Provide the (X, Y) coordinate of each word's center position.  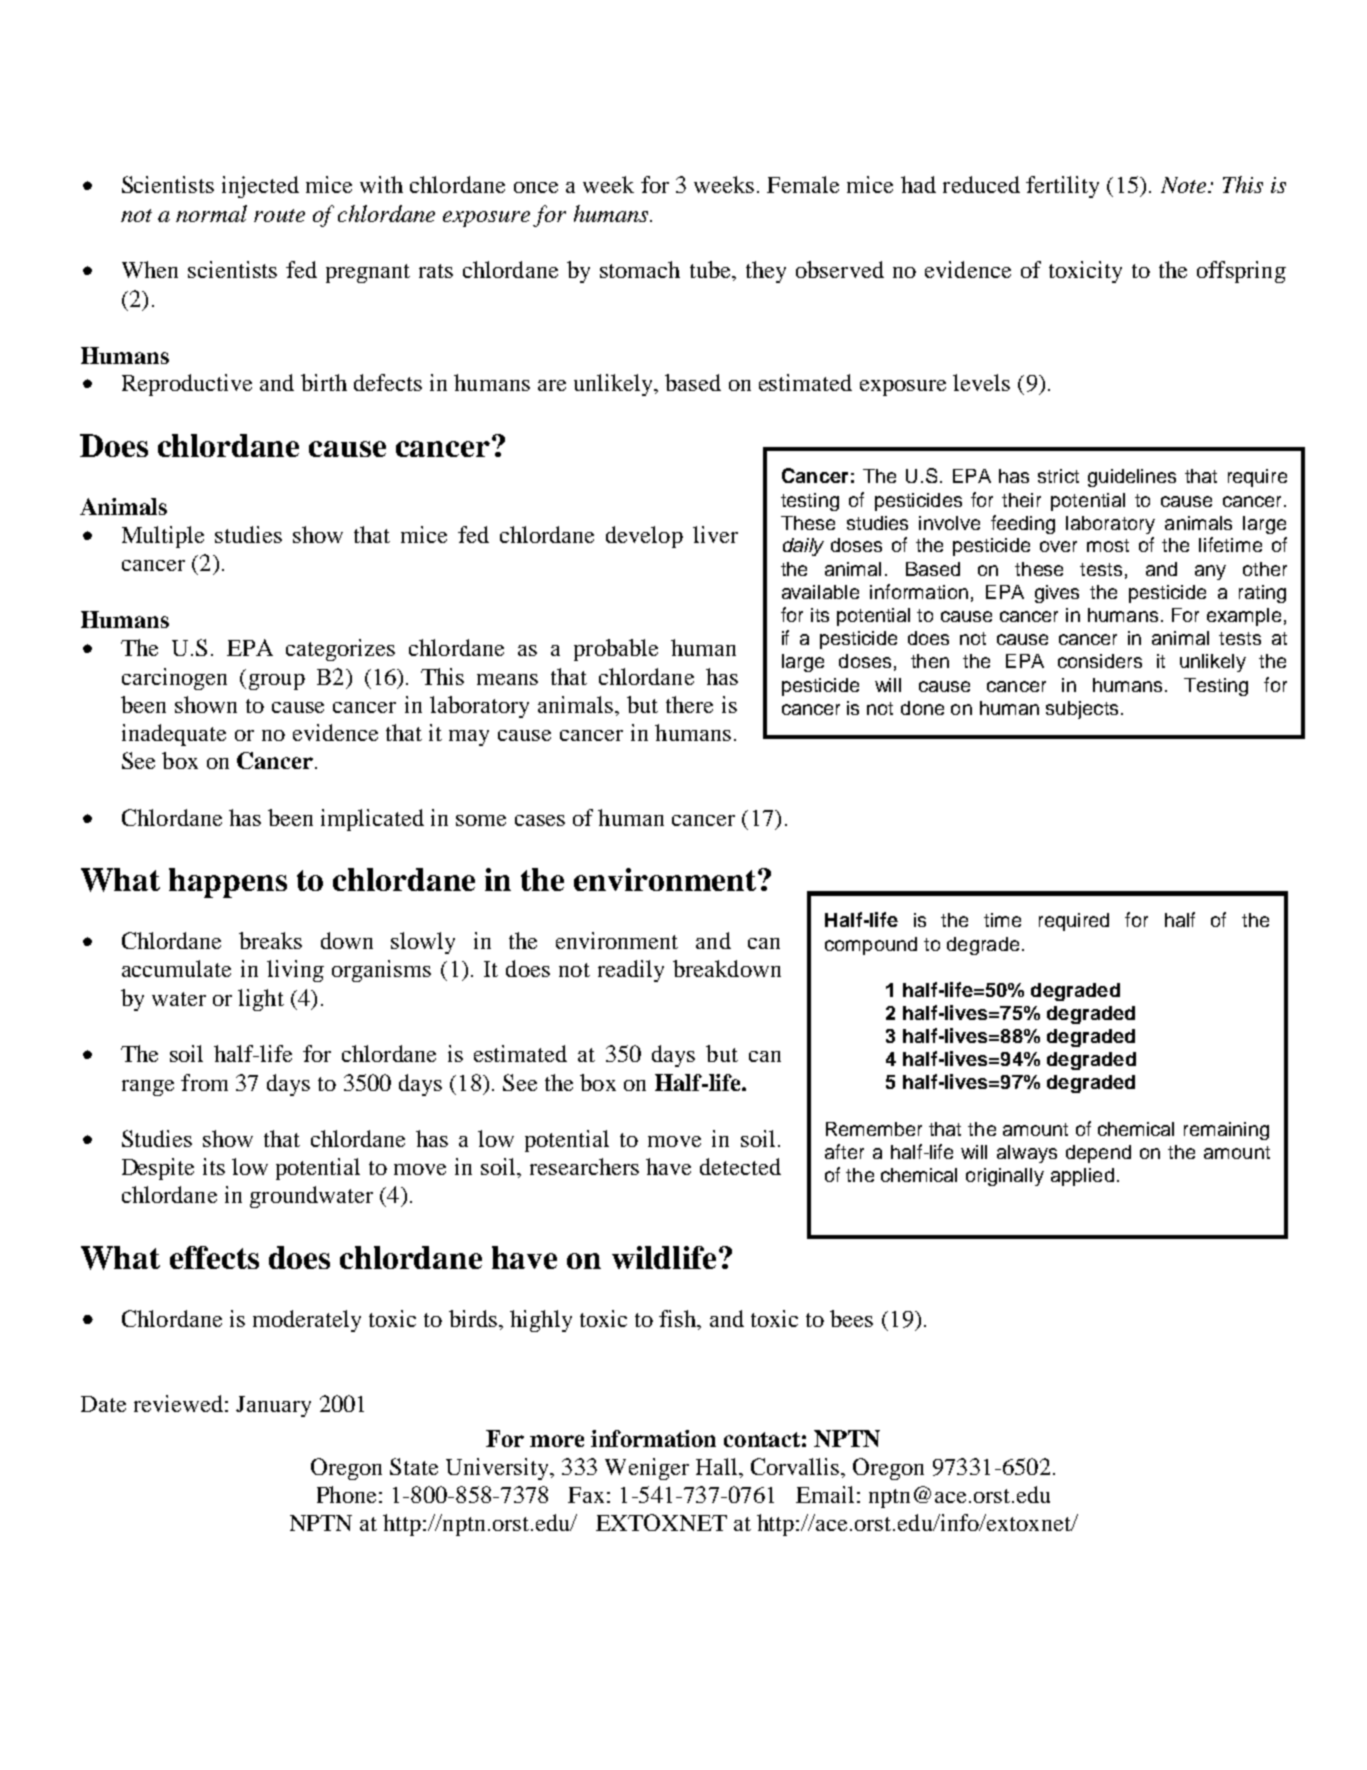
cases (540, 820)
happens (228, 883)
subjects (1082, 710)
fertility (1062, 187)
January (273, 1406)
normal (211, 213)
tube (711, 269)
